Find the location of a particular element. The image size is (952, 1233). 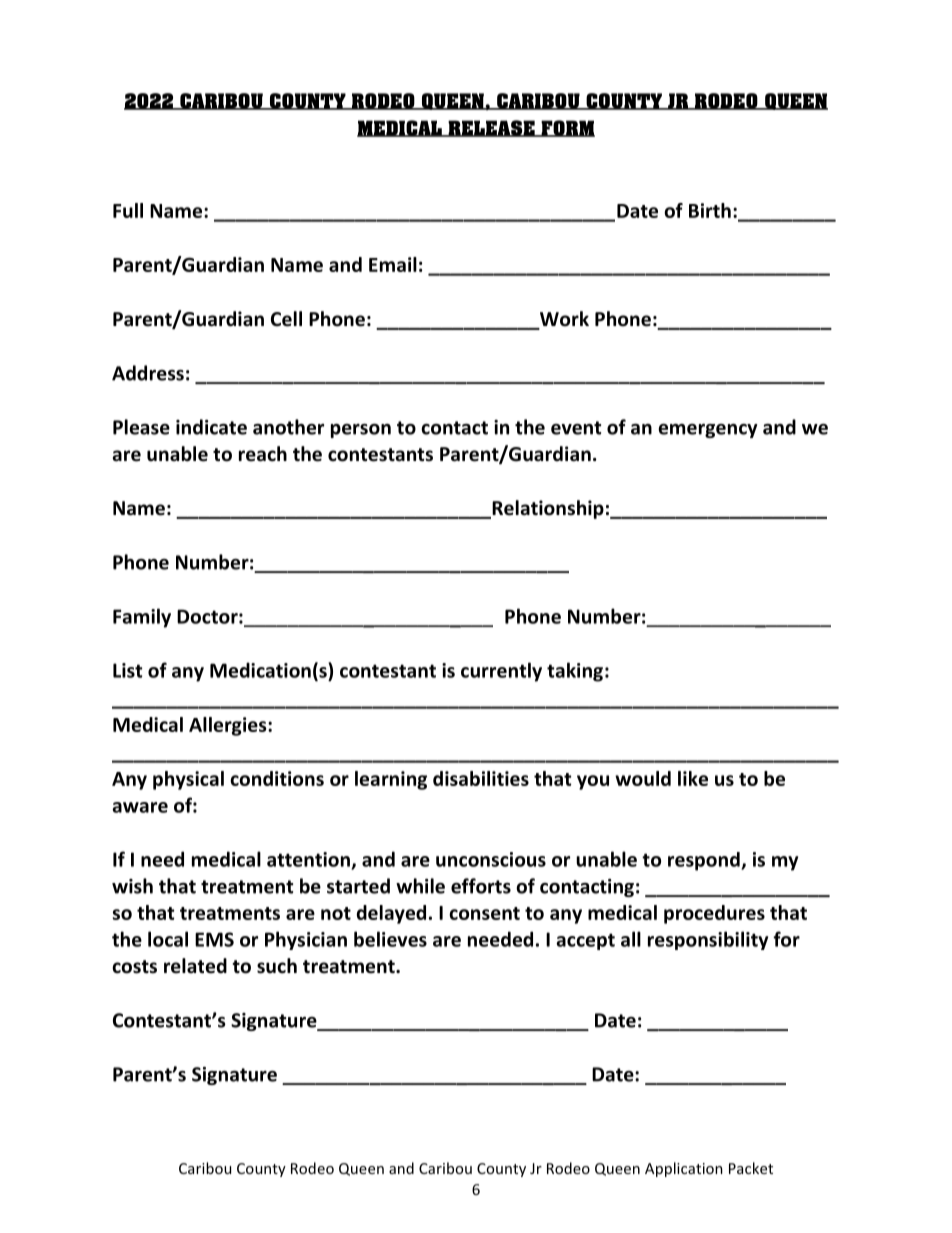

taking is located at coordinates (575, 672).
